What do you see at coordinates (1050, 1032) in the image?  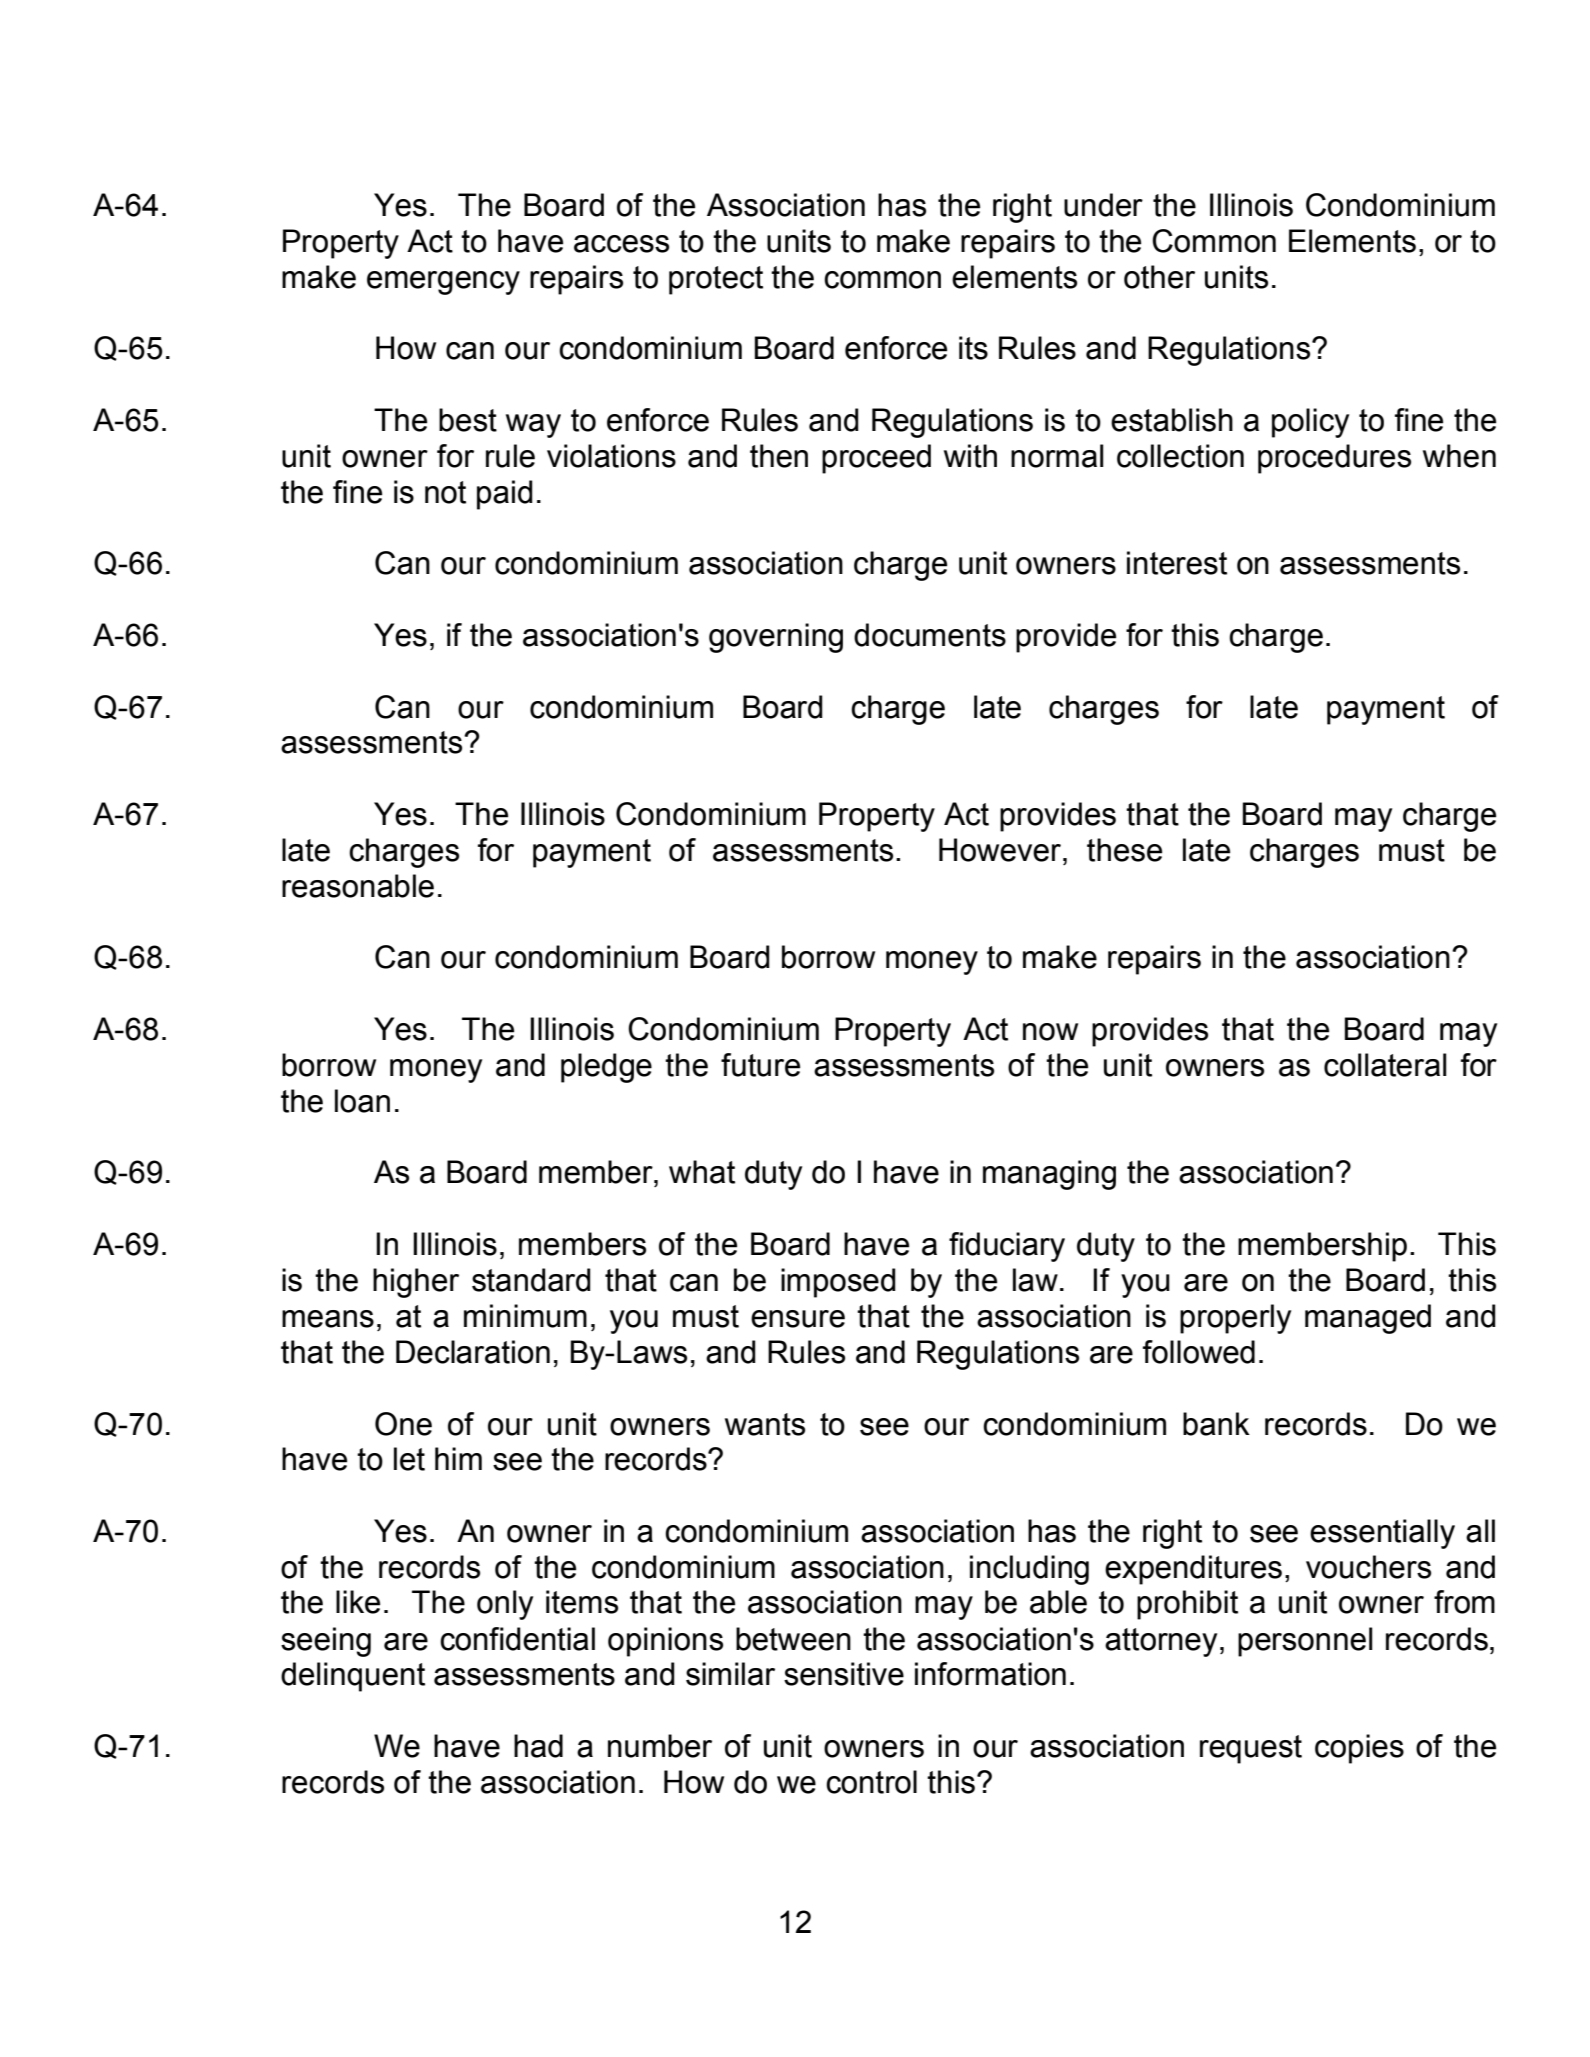 I see `now` at bounding box center [1050, 1032].
